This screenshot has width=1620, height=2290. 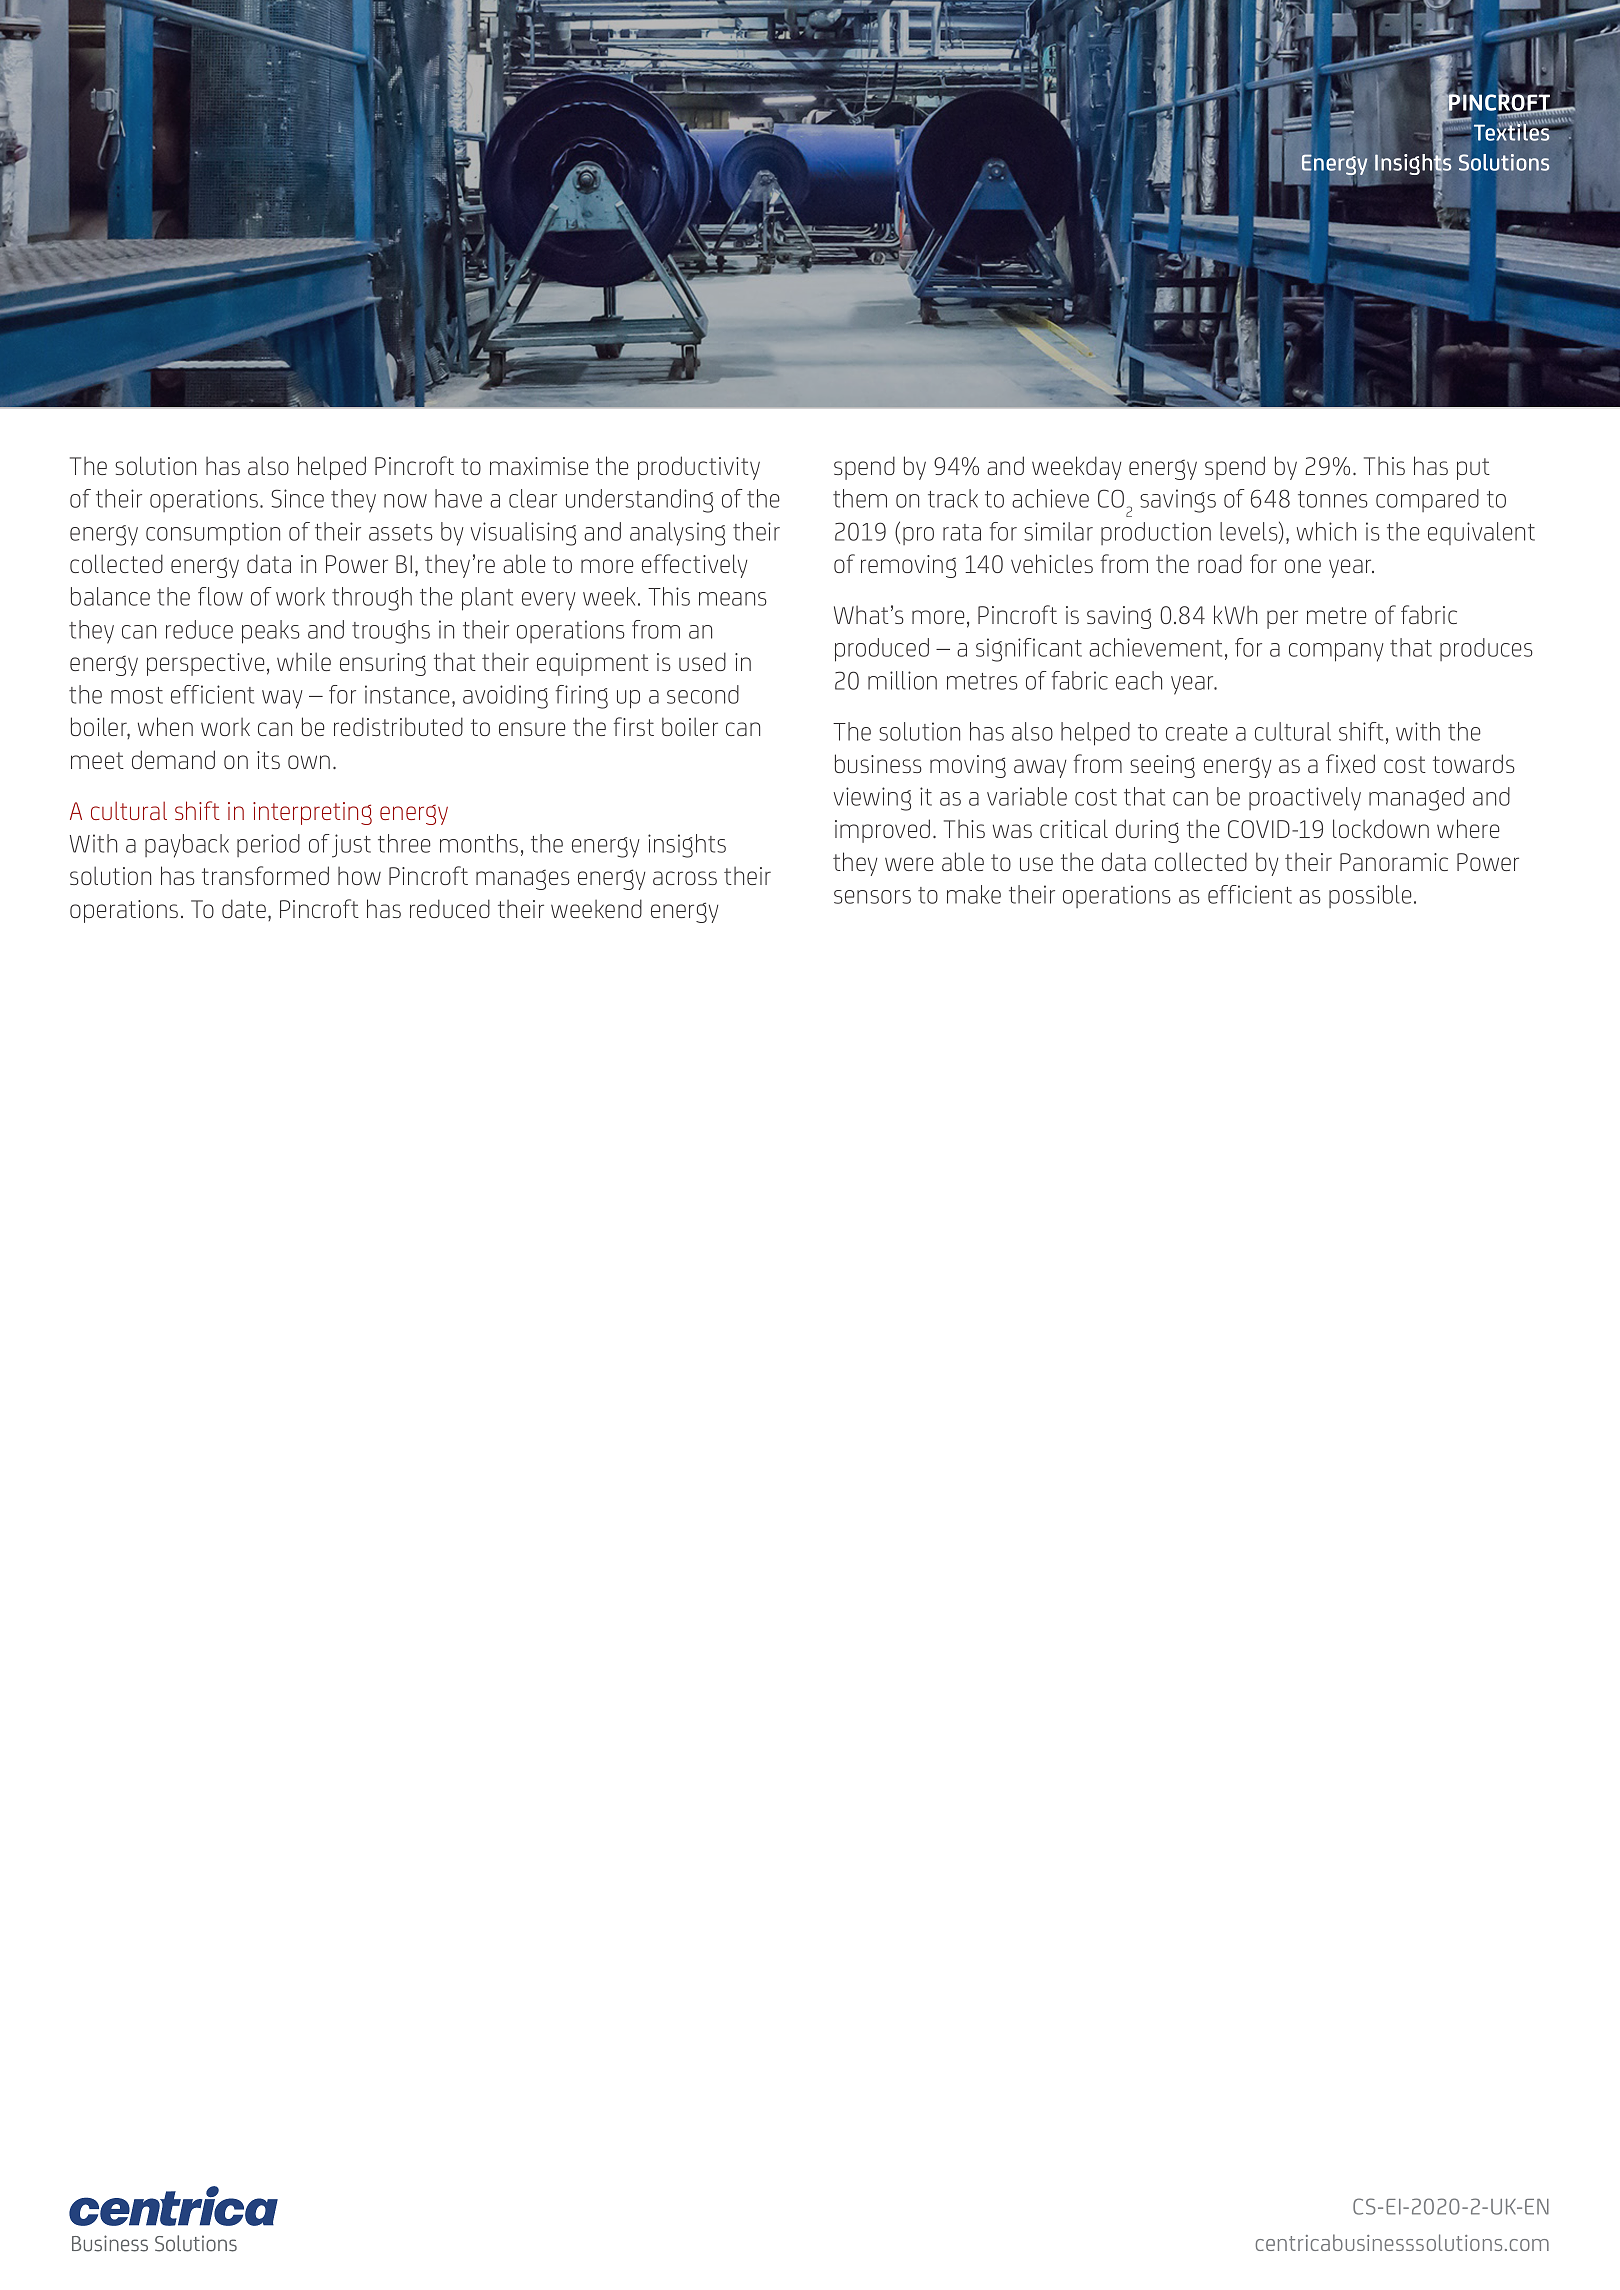 I want to click on peaks, so click(x=271, y=632).
